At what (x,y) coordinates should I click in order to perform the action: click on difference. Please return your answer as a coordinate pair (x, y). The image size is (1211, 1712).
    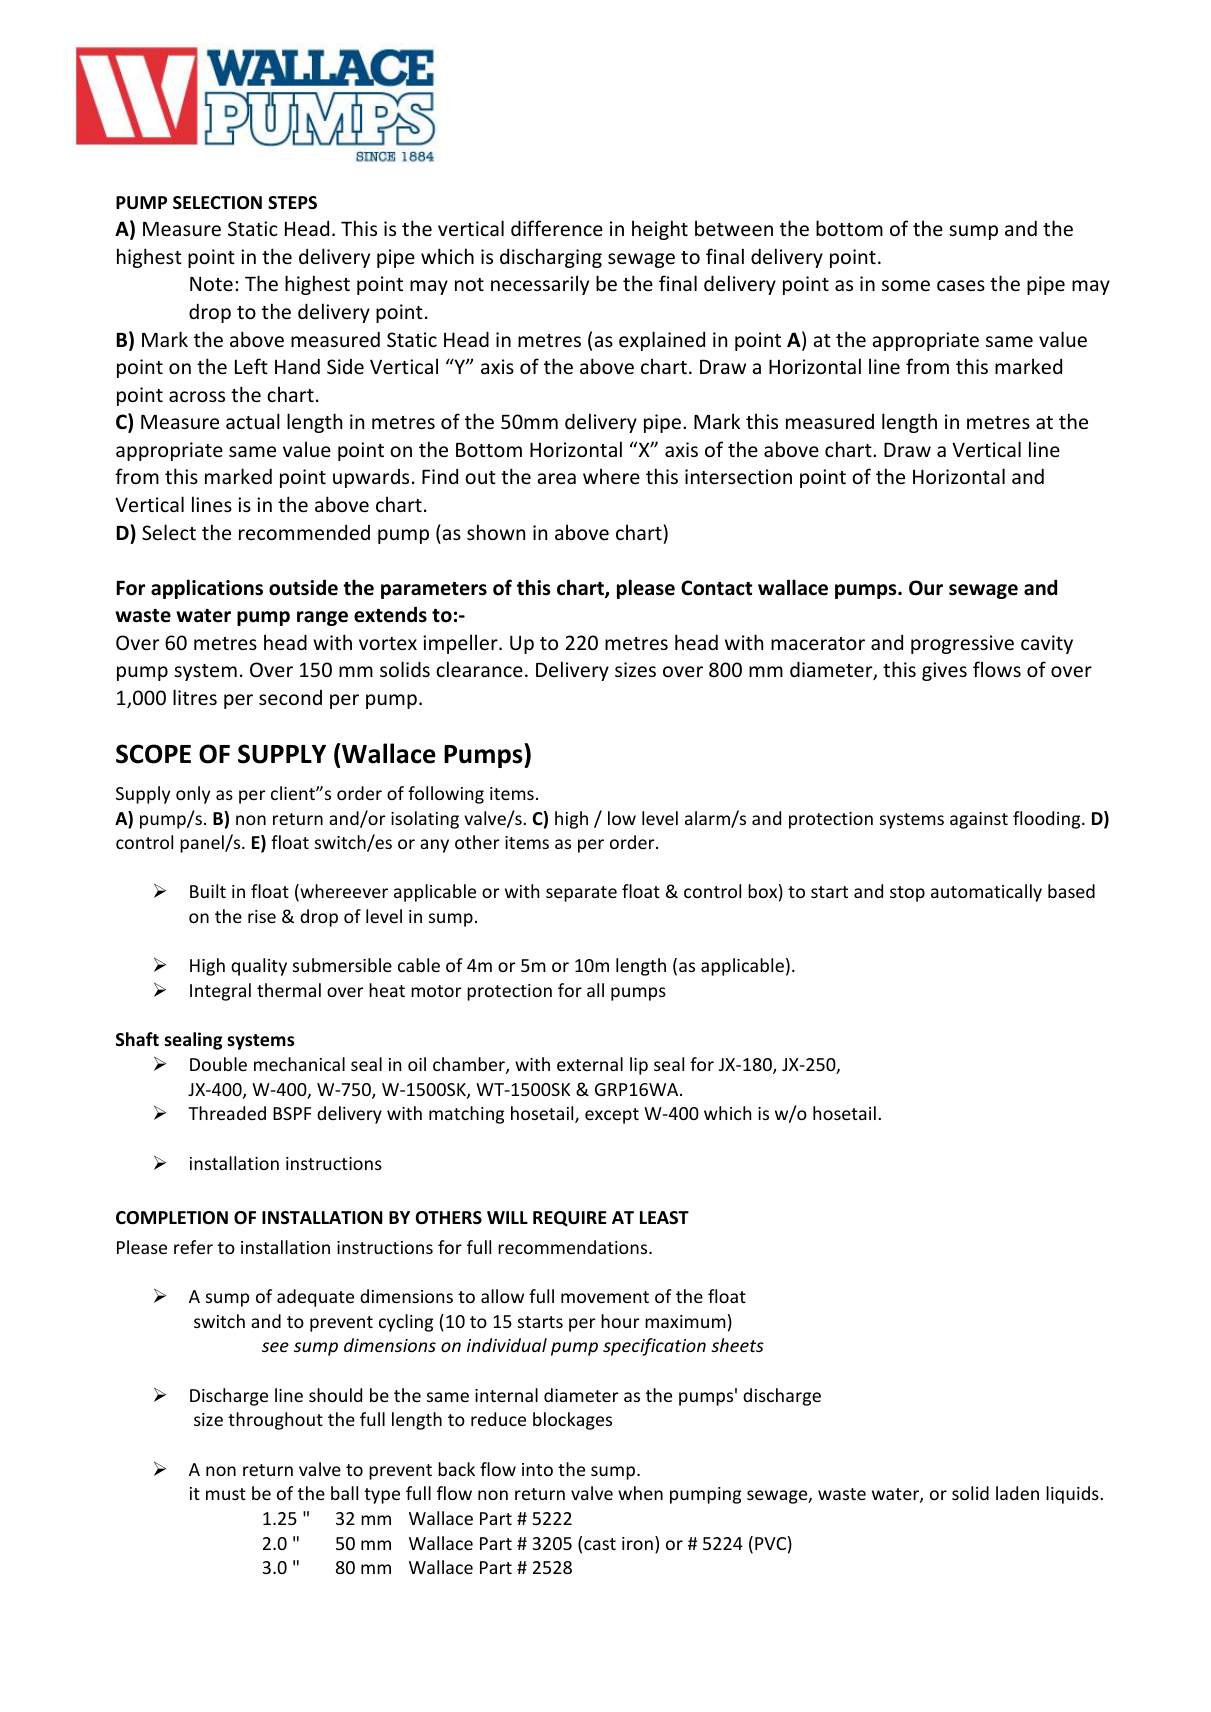
    Looking at the image, I should click on (557, 228).
